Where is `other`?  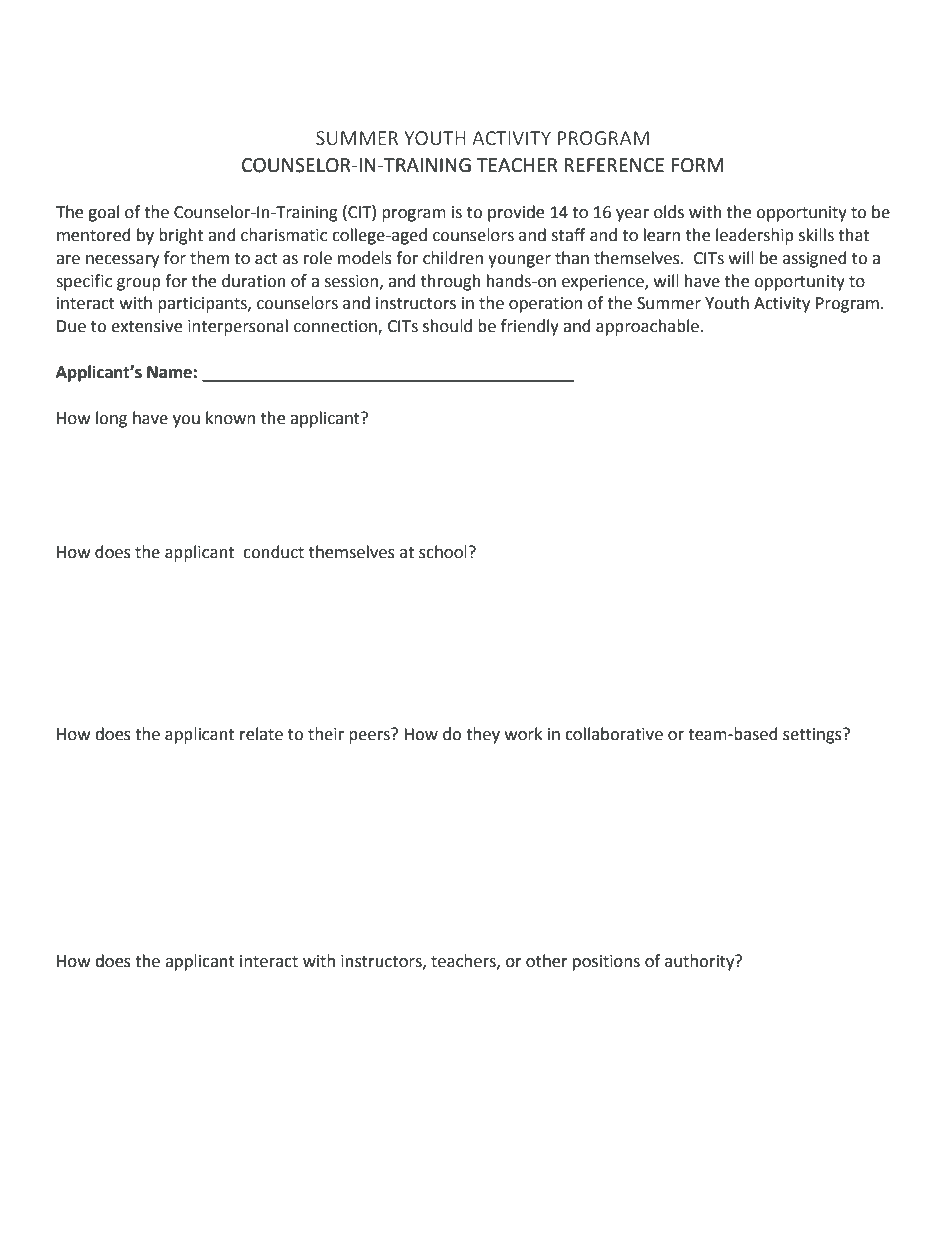 other is located at coordinates (547, 961).
